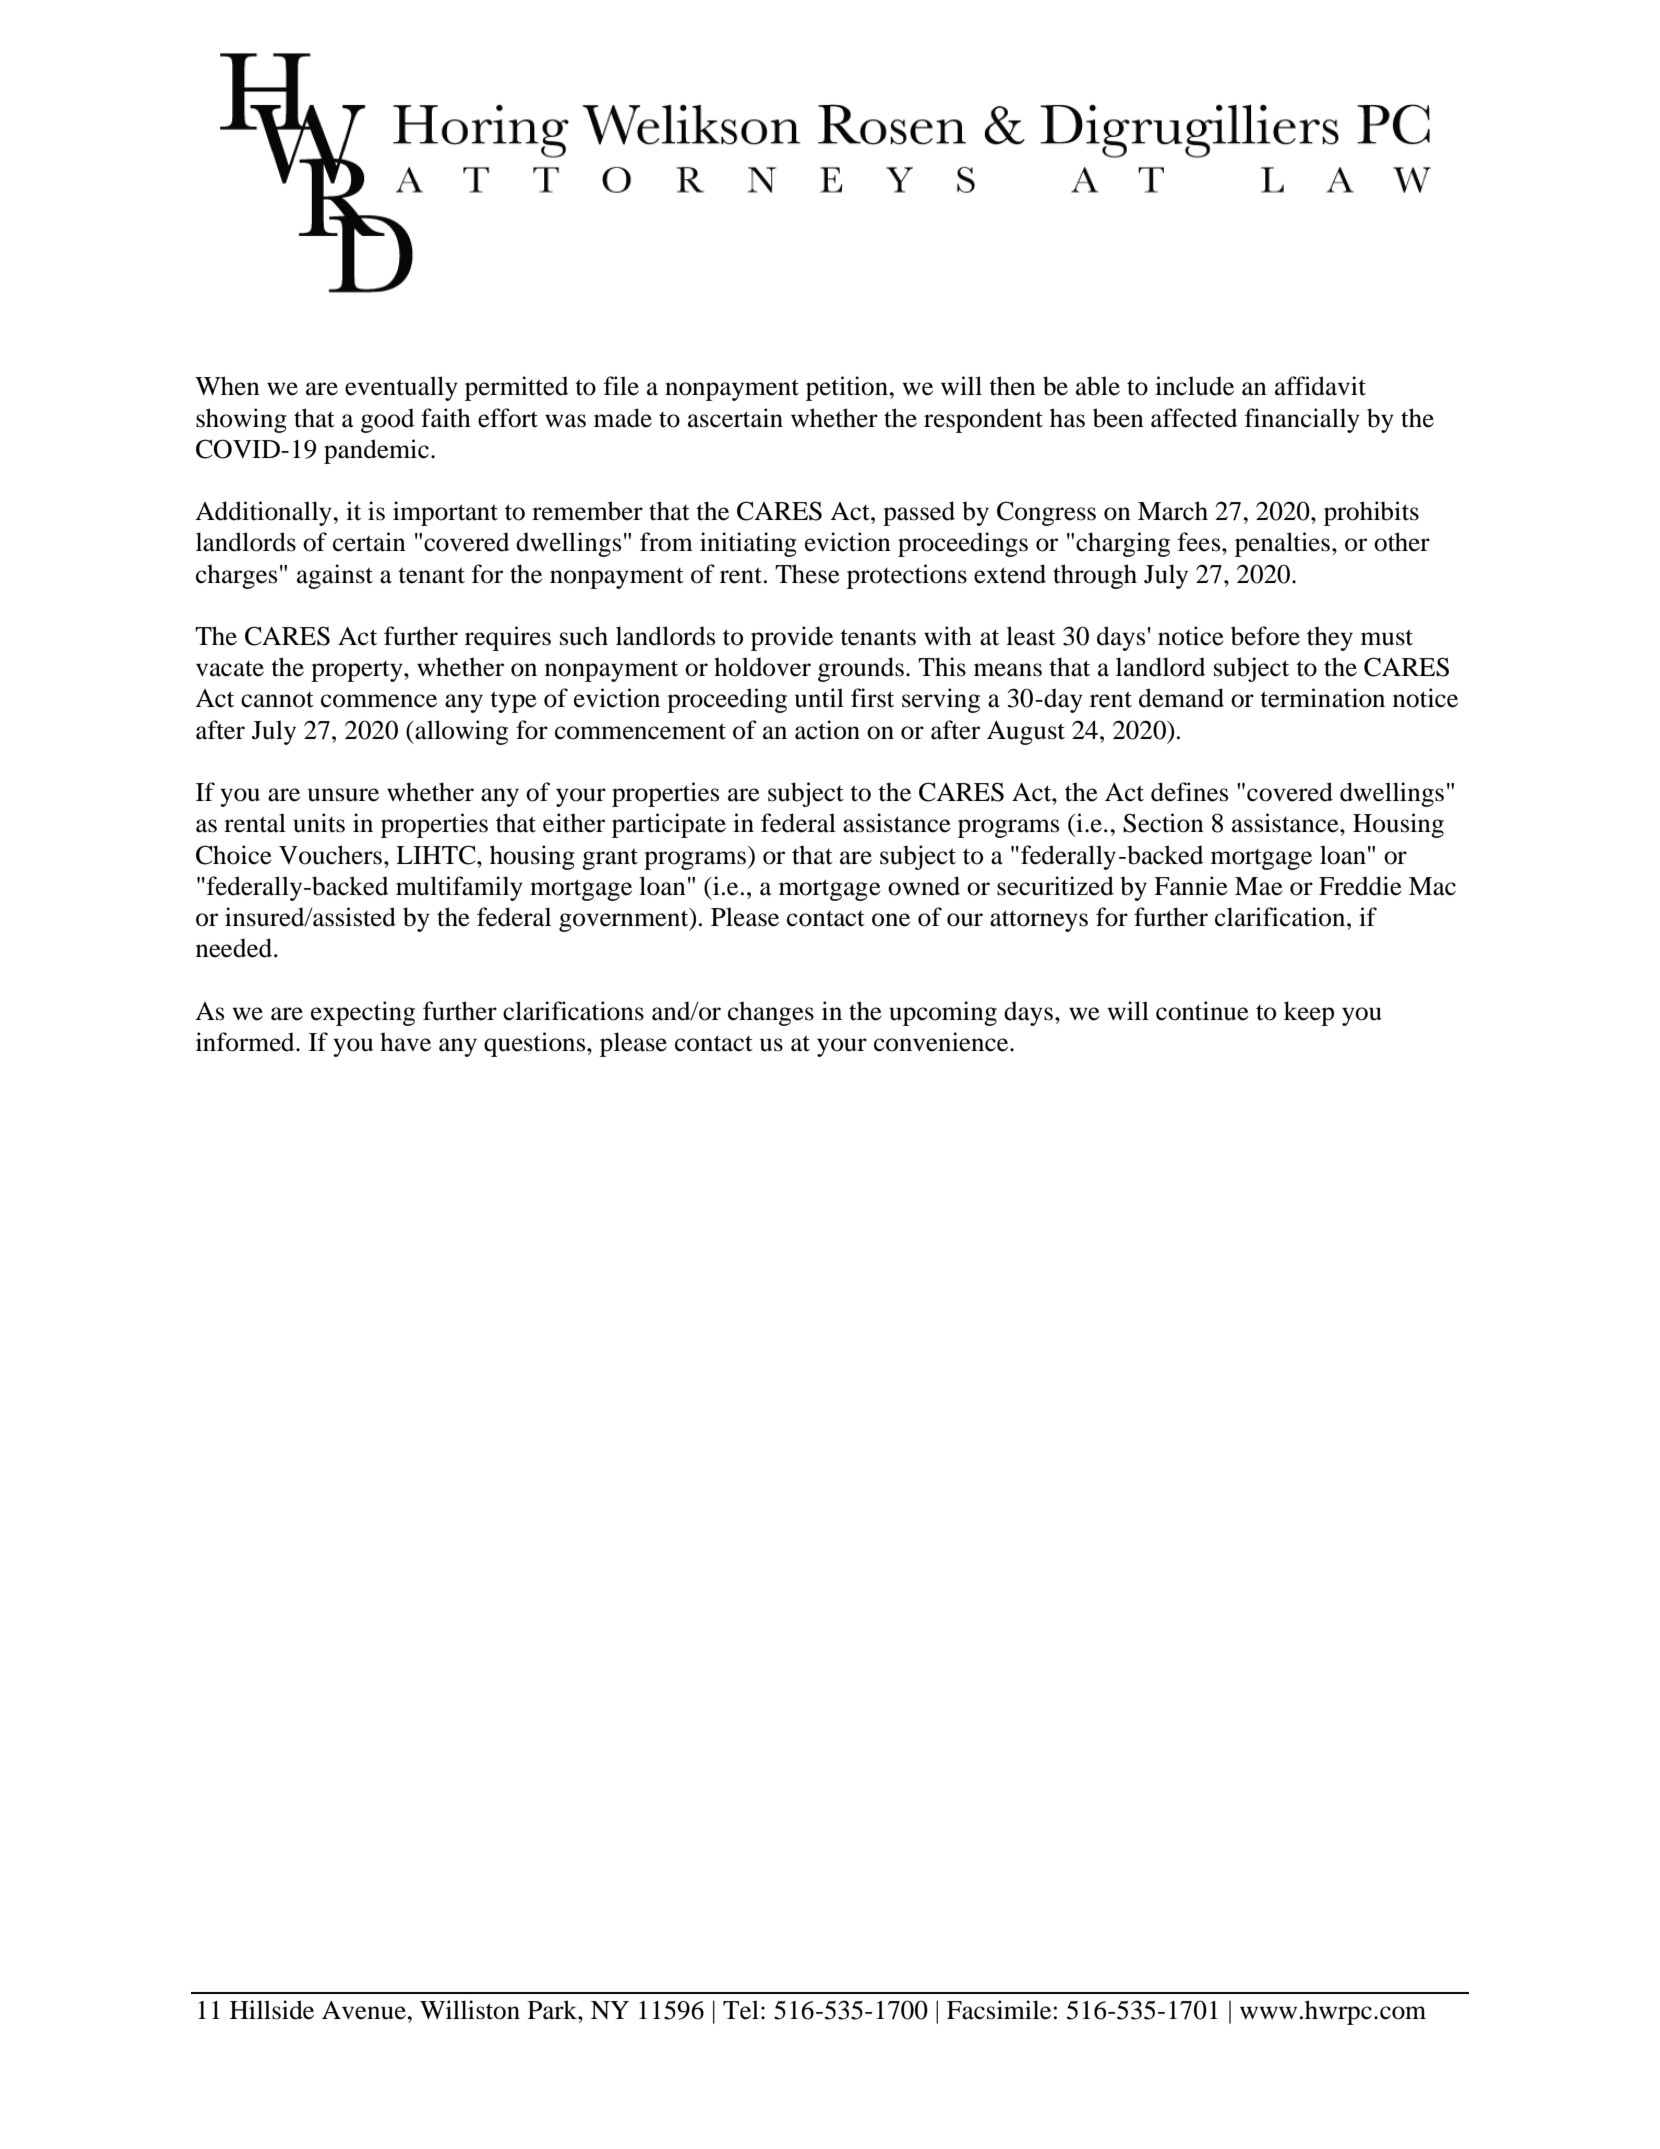 This document has width=1660, height=2149. I want to click on Hillside, so click(272, 2010).
